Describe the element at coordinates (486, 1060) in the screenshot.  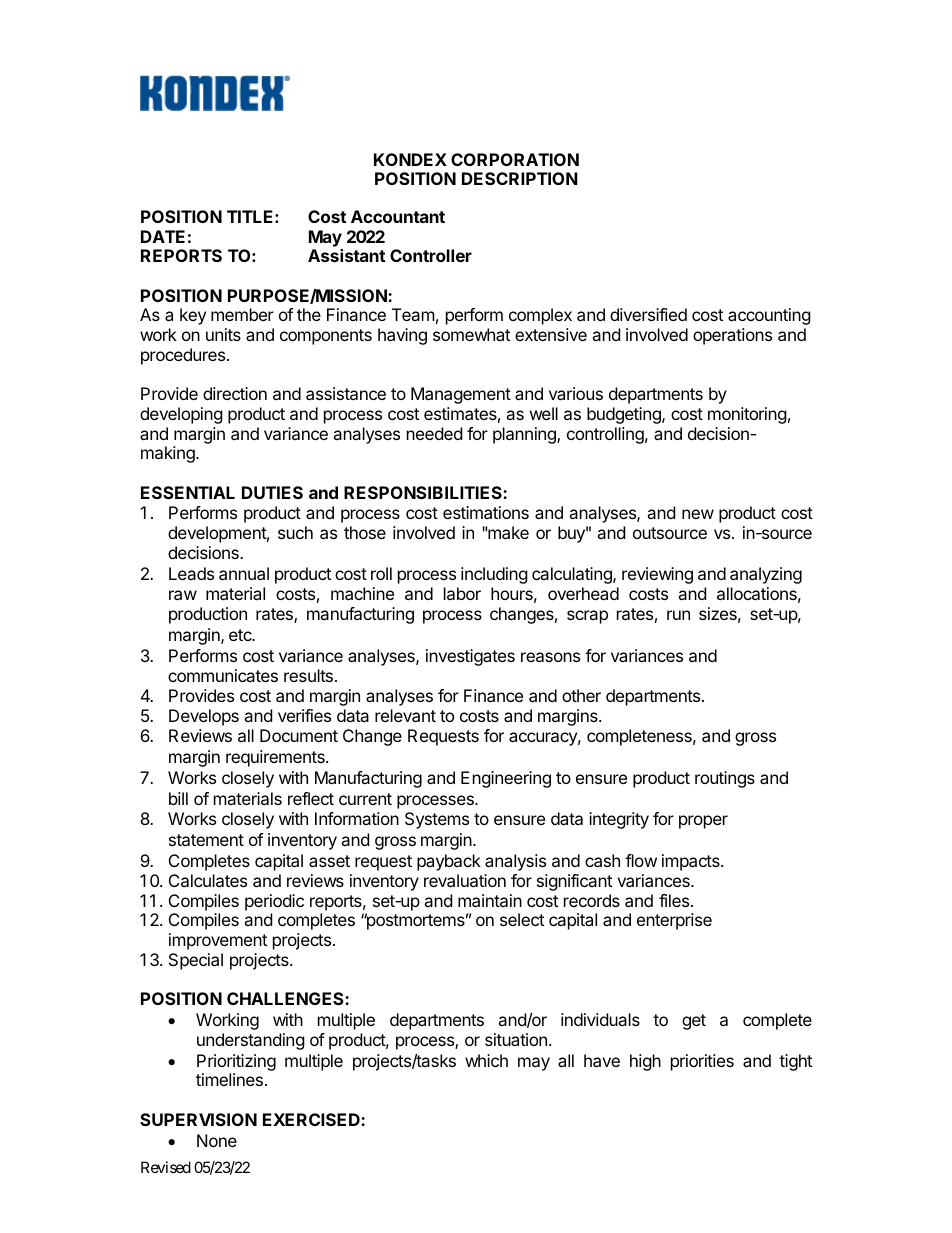
I see `which` at that location.
